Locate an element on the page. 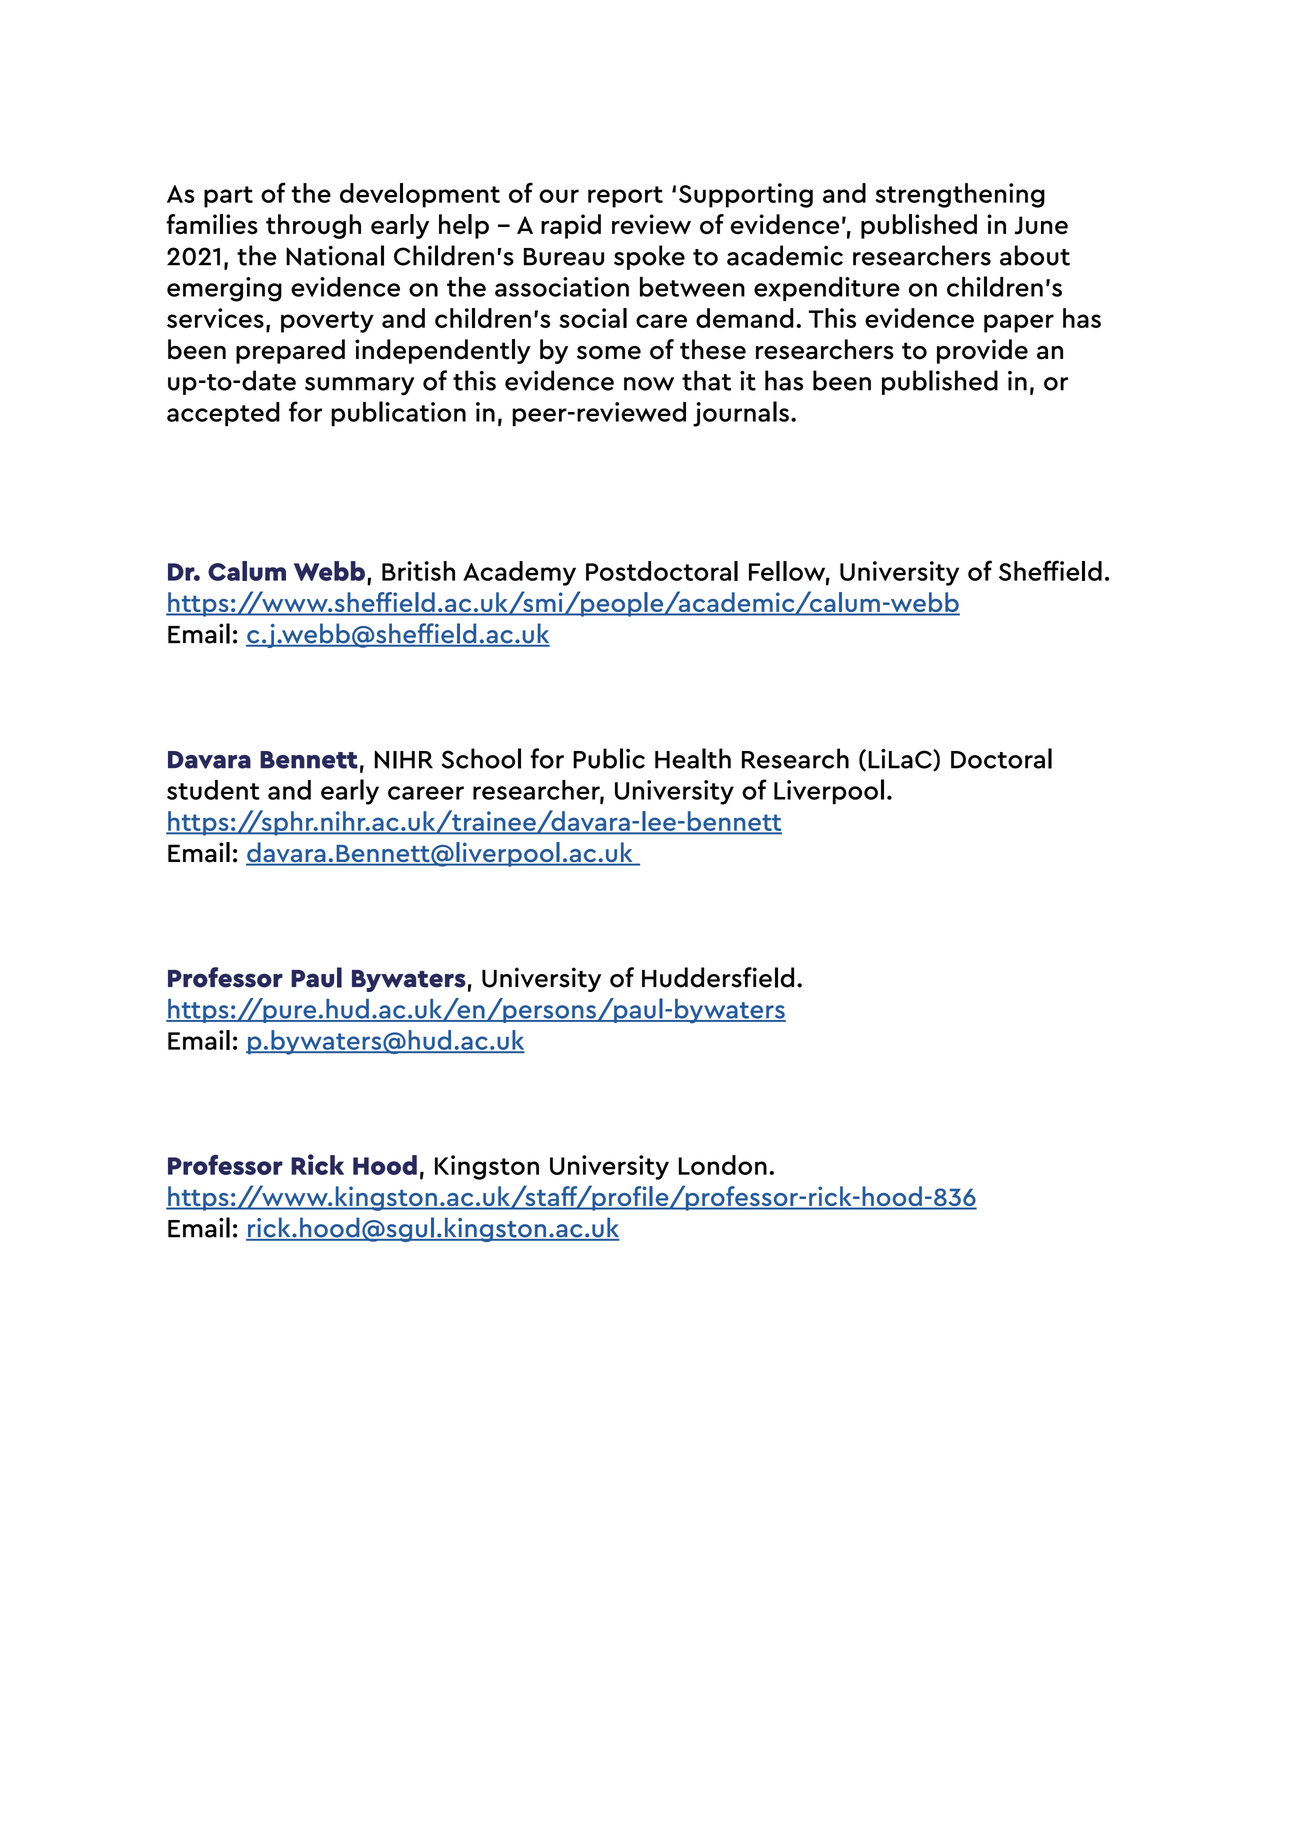 This document has width=1293, height=1828. London is located at coordinates (723, 1165).
